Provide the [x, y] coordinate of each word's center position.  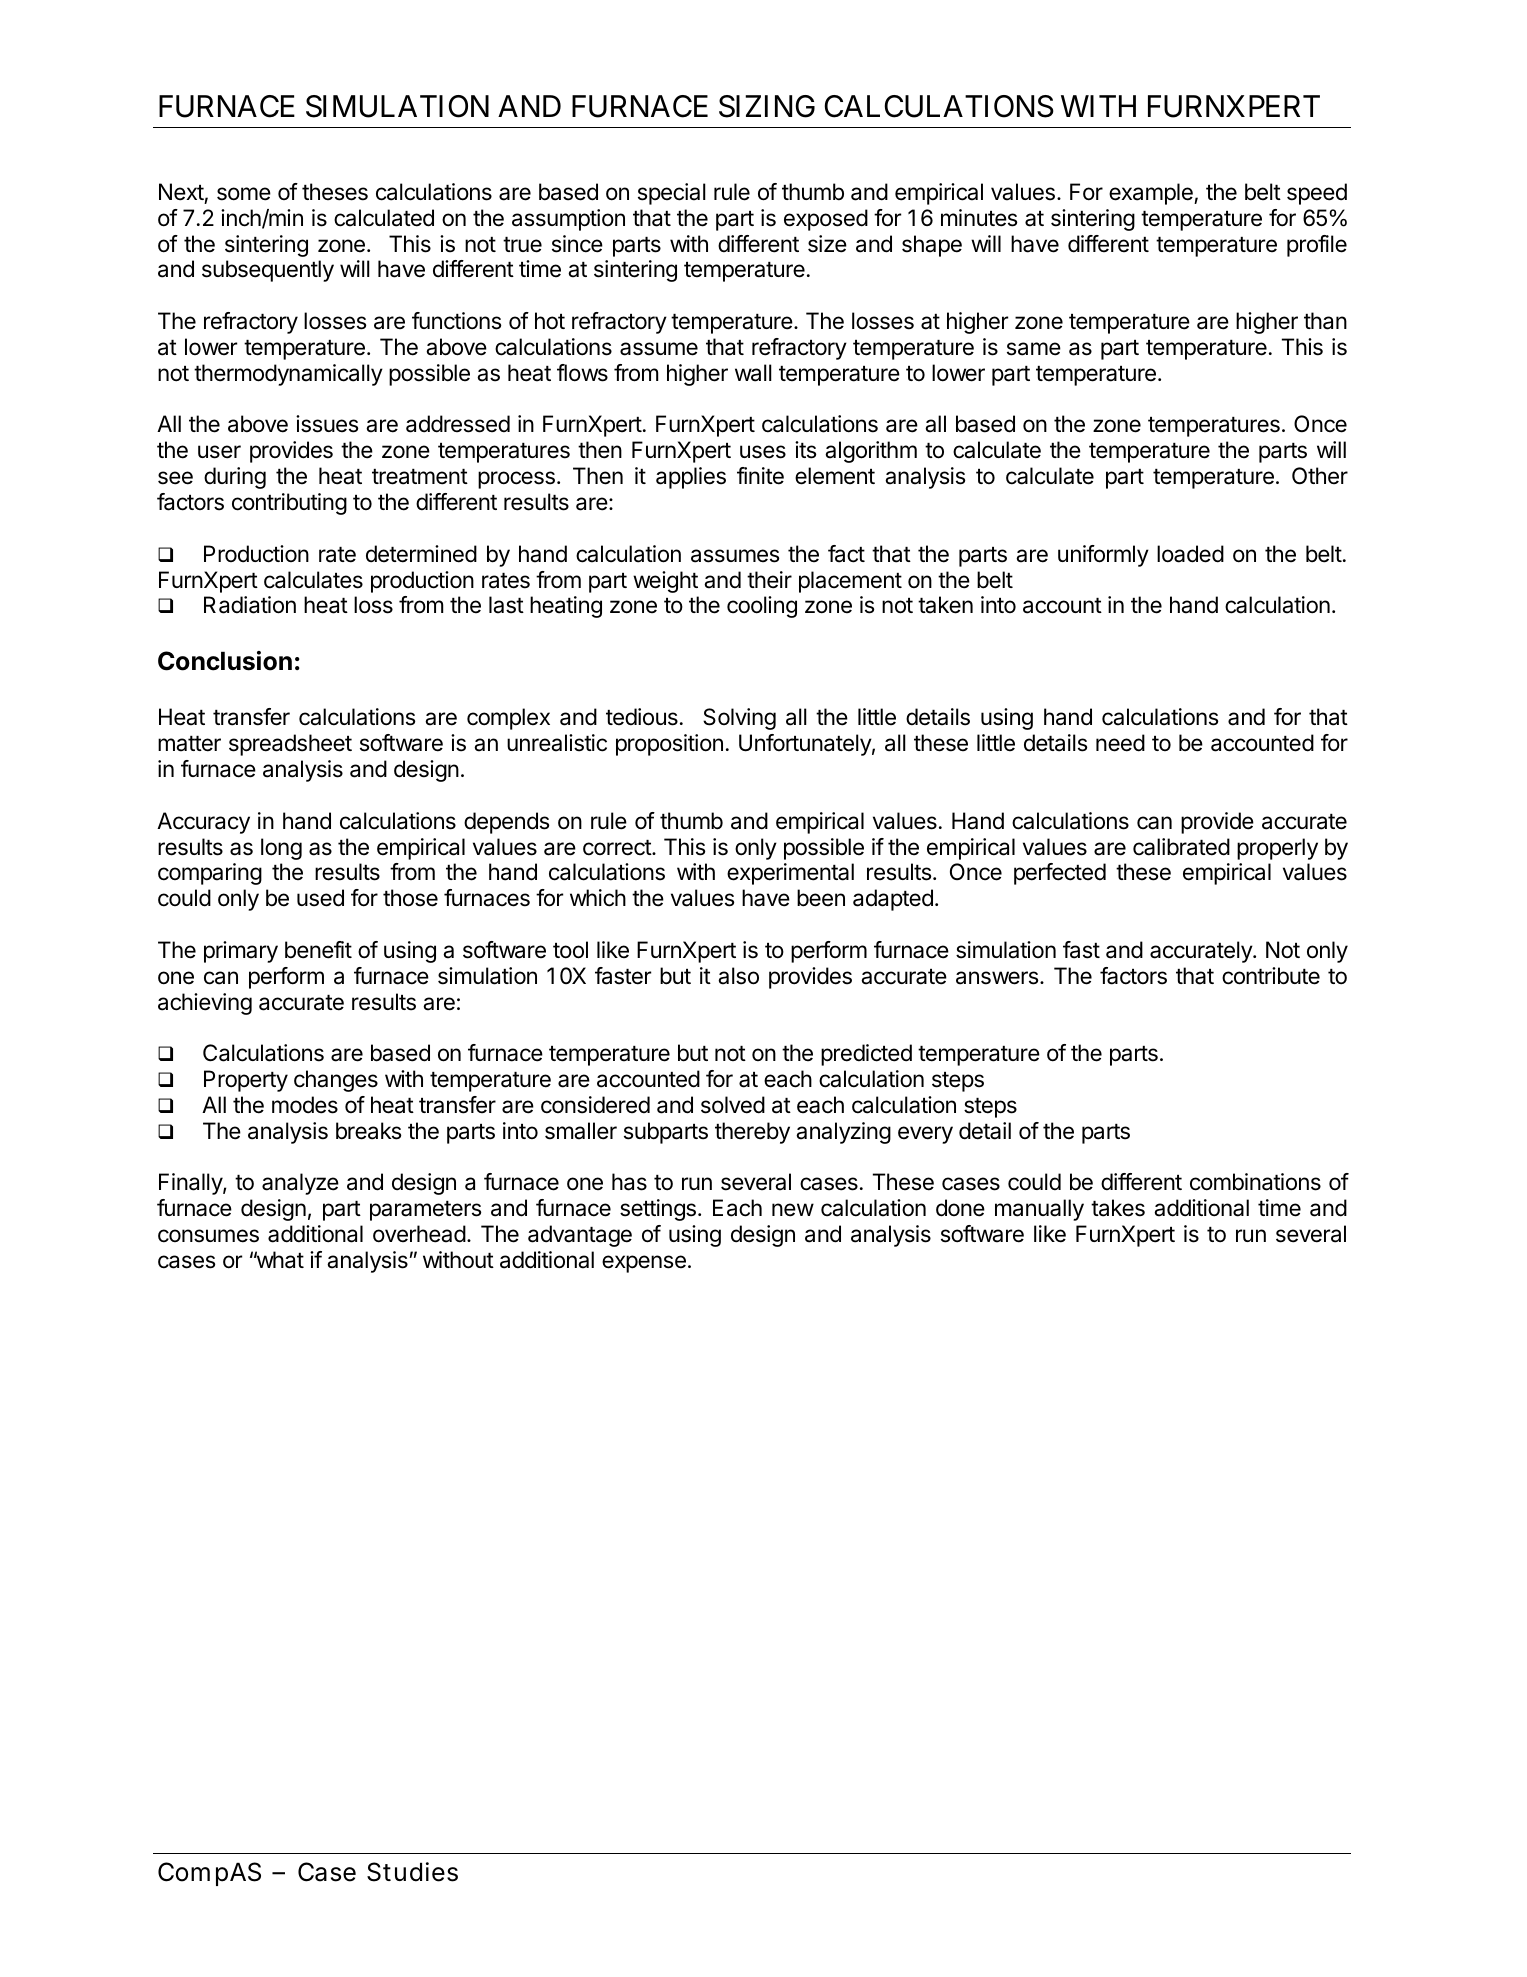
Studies [412, 1872]
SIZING [767, 106]
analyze [300, 1184]
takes [1118, 1208]
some [244, 194]
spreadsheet [290, 745]
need [1120, 743]
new [793, 1210]
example [1152, 194]
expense [644, 1264]
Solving [739, 719]
